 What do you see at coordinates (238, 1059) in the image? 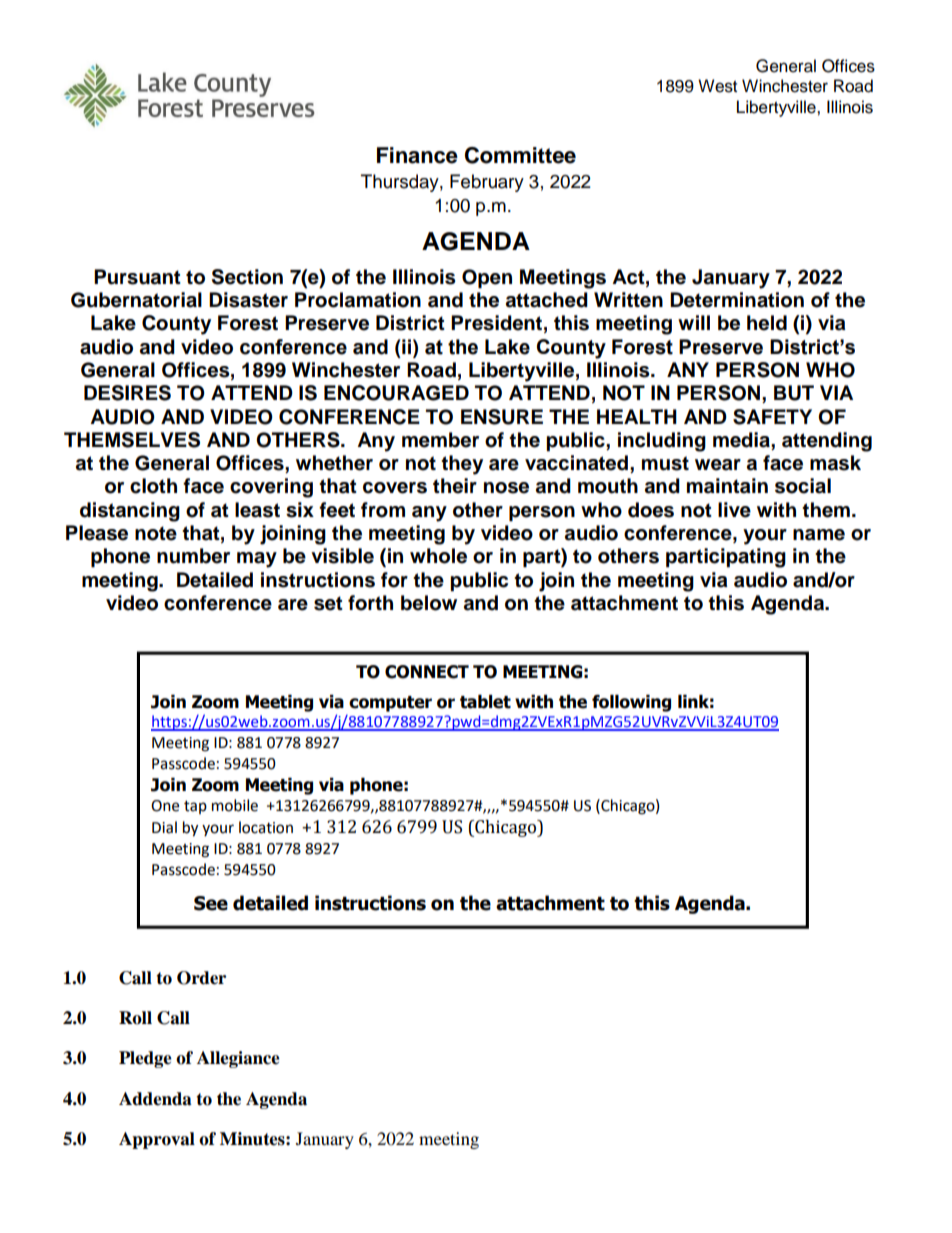
I see `Allegiance` at bounding box center [238, 1059].
